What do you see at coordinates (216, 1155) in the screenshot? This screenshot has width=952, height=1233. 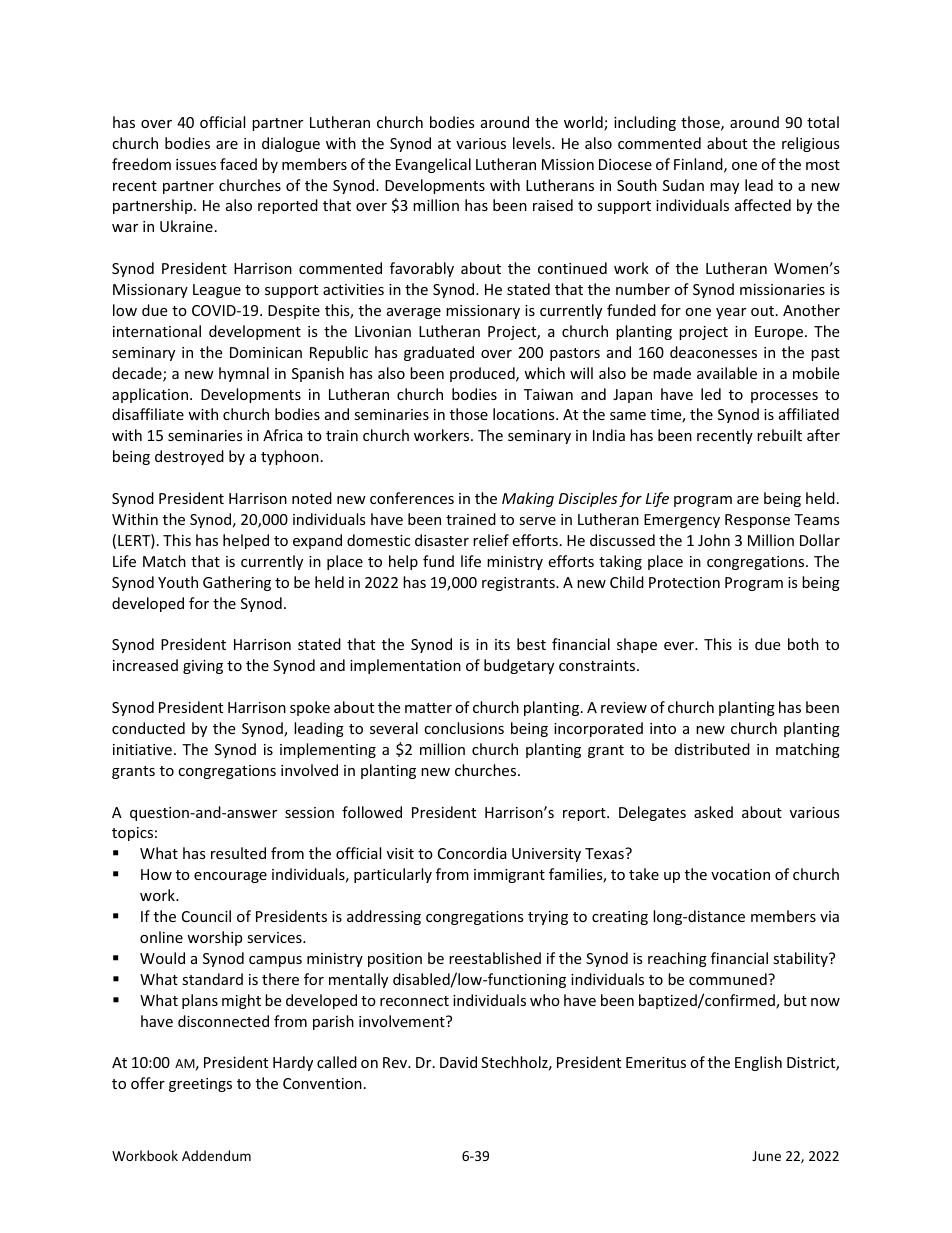 I see `Addendum` at bounding box center [216, 1155].
